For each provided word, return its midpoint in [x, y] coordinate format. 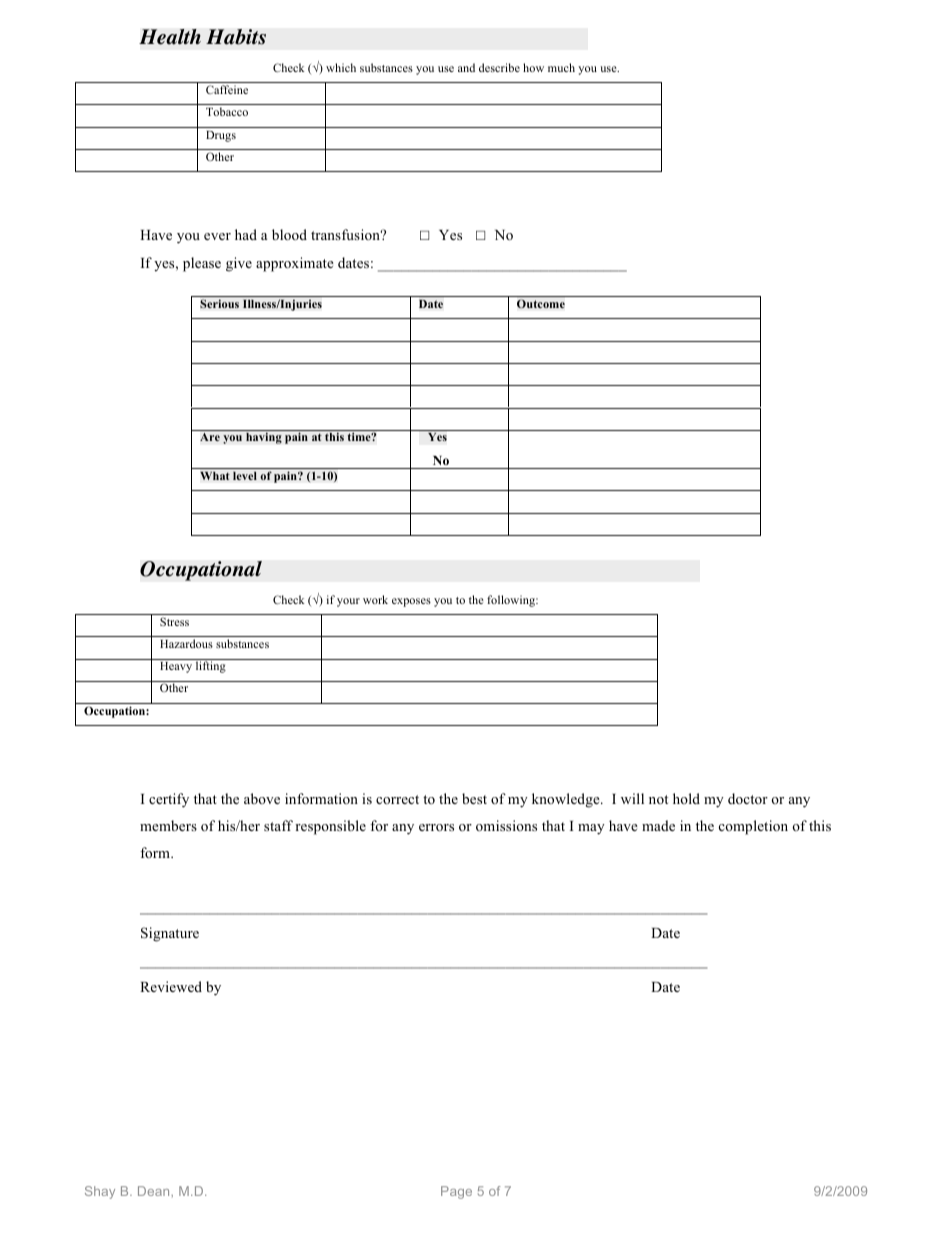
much [561, 67]
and [466, 67]
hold [686, 798]
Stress [174, 621]
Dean [155, 1191]
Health [170, 37]
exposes [411, 602]
